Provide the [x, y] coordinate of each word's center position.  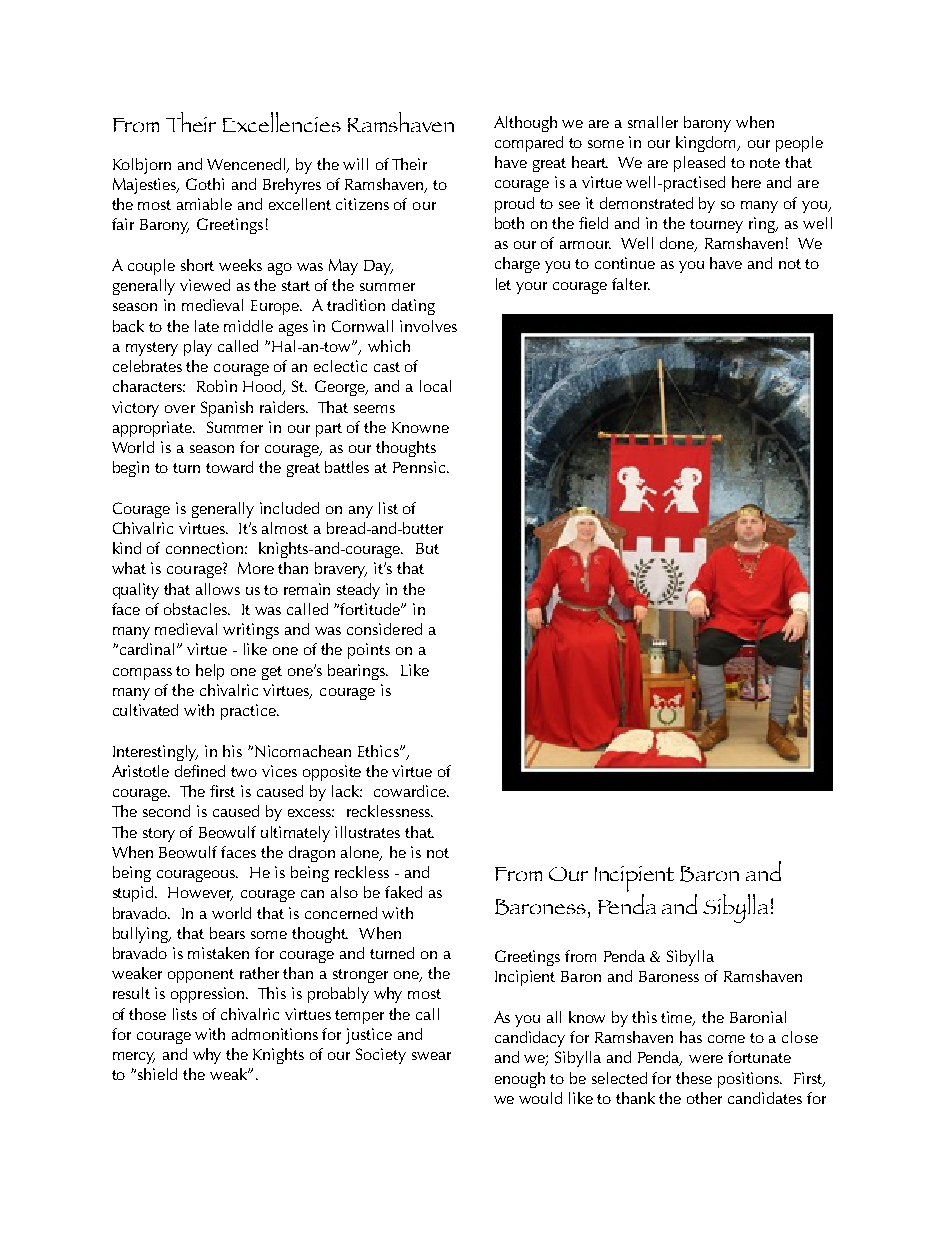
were [706, 1059]
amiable [204, 204]
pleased [699, 164]
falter [631, 284]
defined [200, 771]
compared [529, 144]
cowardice [411, 791]
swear [431, 1056]
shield [157, 1074]
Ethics [379, 751]
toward [229, 467]
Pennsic [420, 467]
